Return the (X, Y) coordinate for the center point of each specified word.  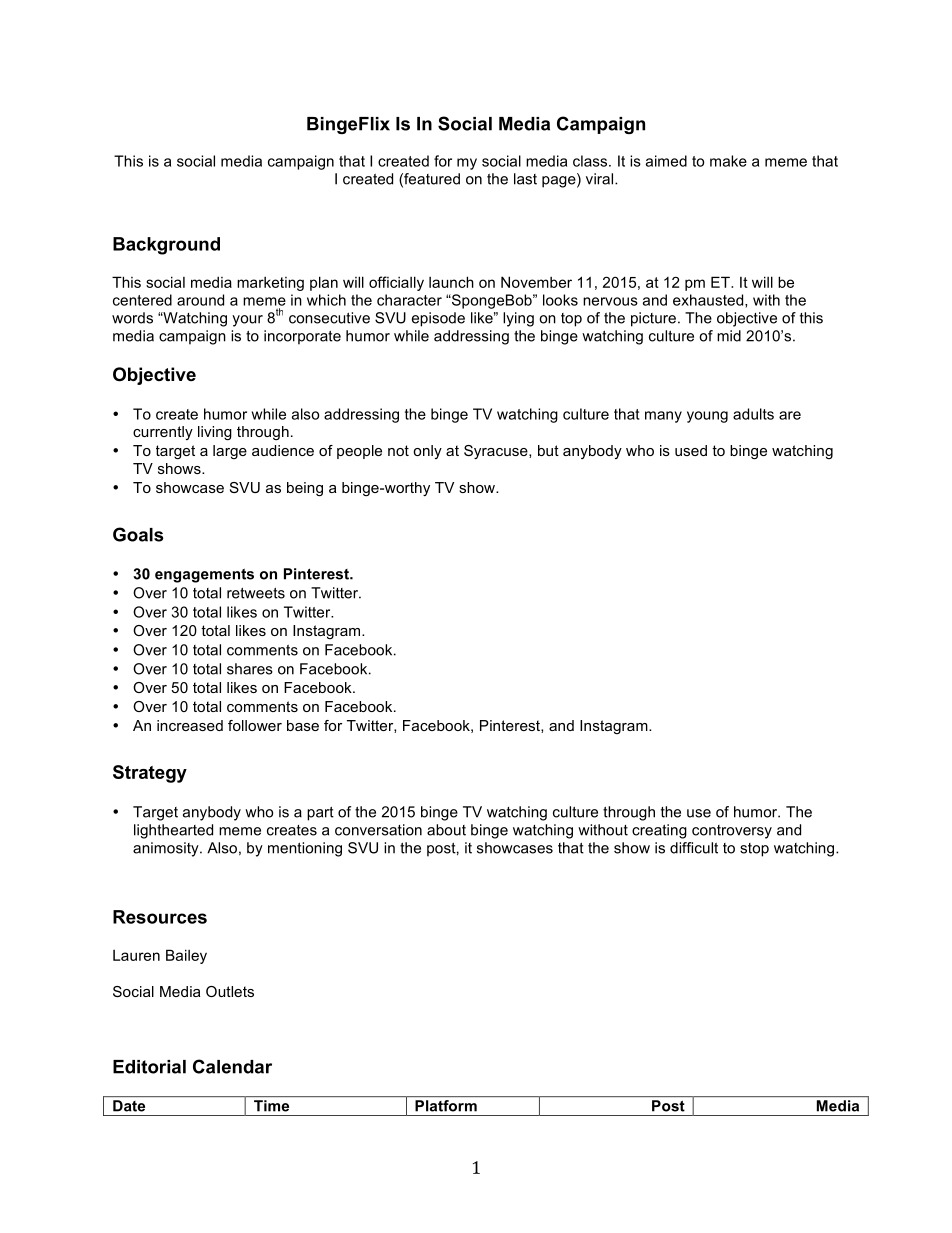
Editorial (149, 1067)
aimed (666, 161)
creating (659, 831)
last (525, 179)
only (427, 452)
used (691, 450)
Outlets (230, 991)
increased (190, 725)
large (230, 452)
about (446, 830)
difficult (694, 848)
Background (166, 246)
